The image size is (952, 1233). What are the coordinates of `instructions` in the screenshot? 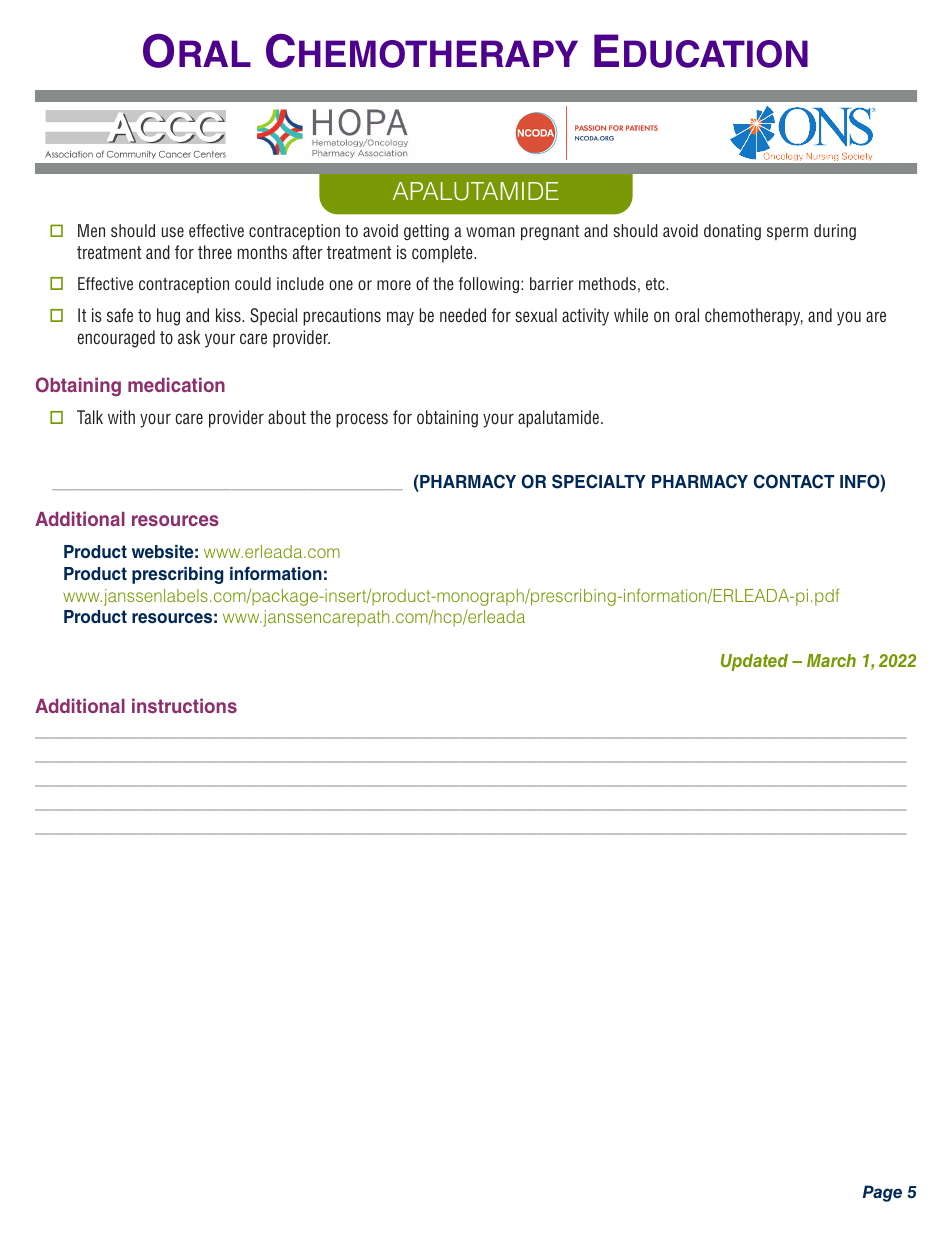 It's located at (184, 705).
